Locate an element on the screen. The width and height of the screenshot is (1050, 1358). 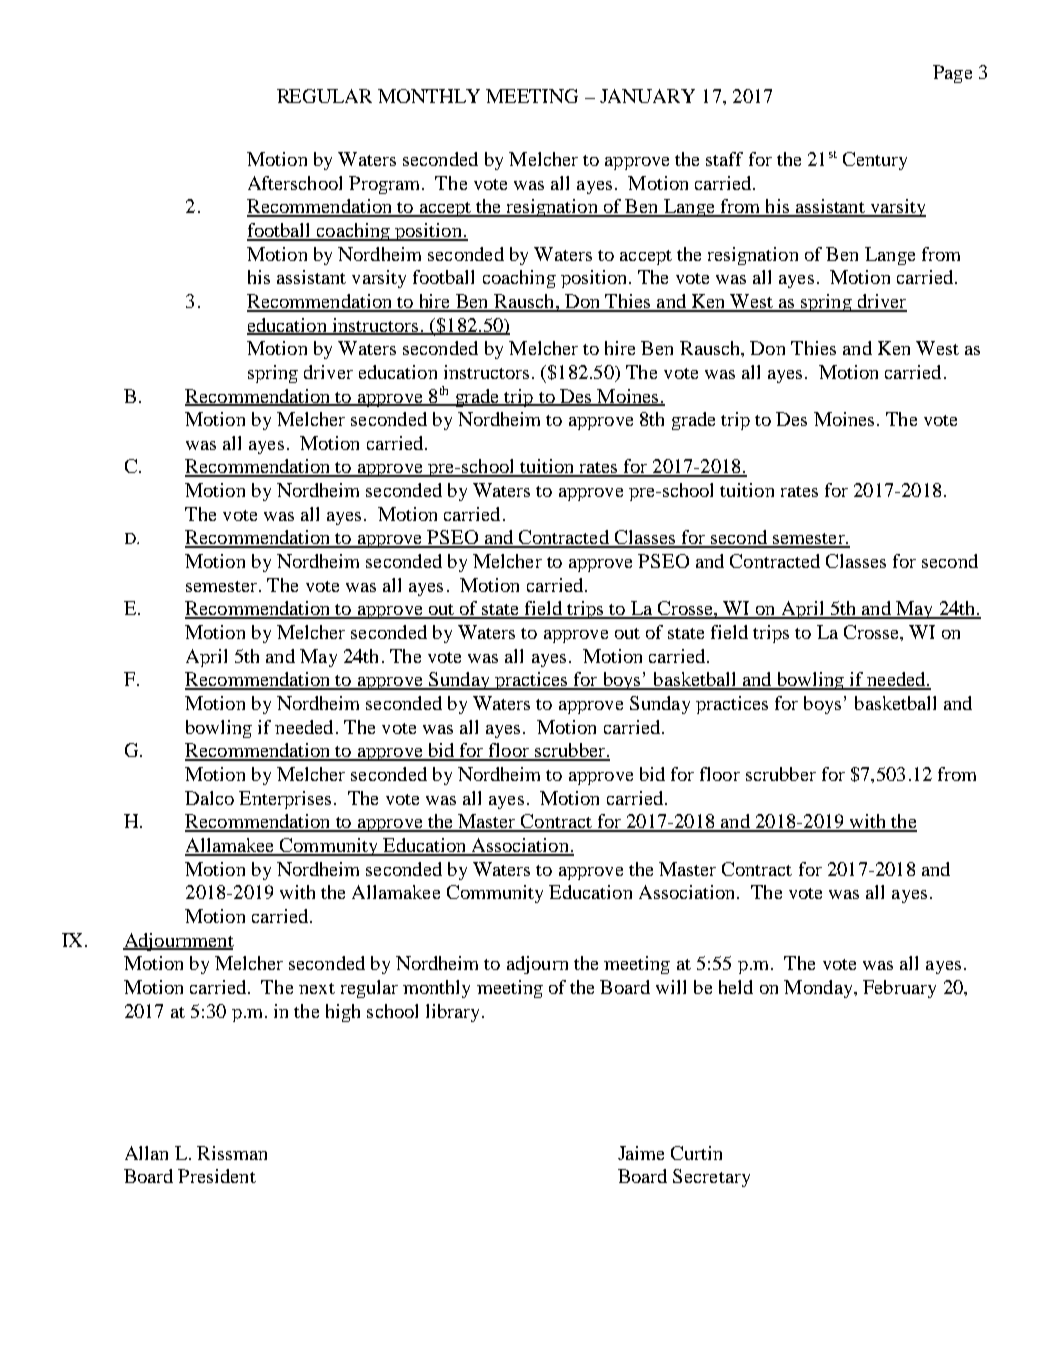
Monday is located at coordinates (819, 989).
